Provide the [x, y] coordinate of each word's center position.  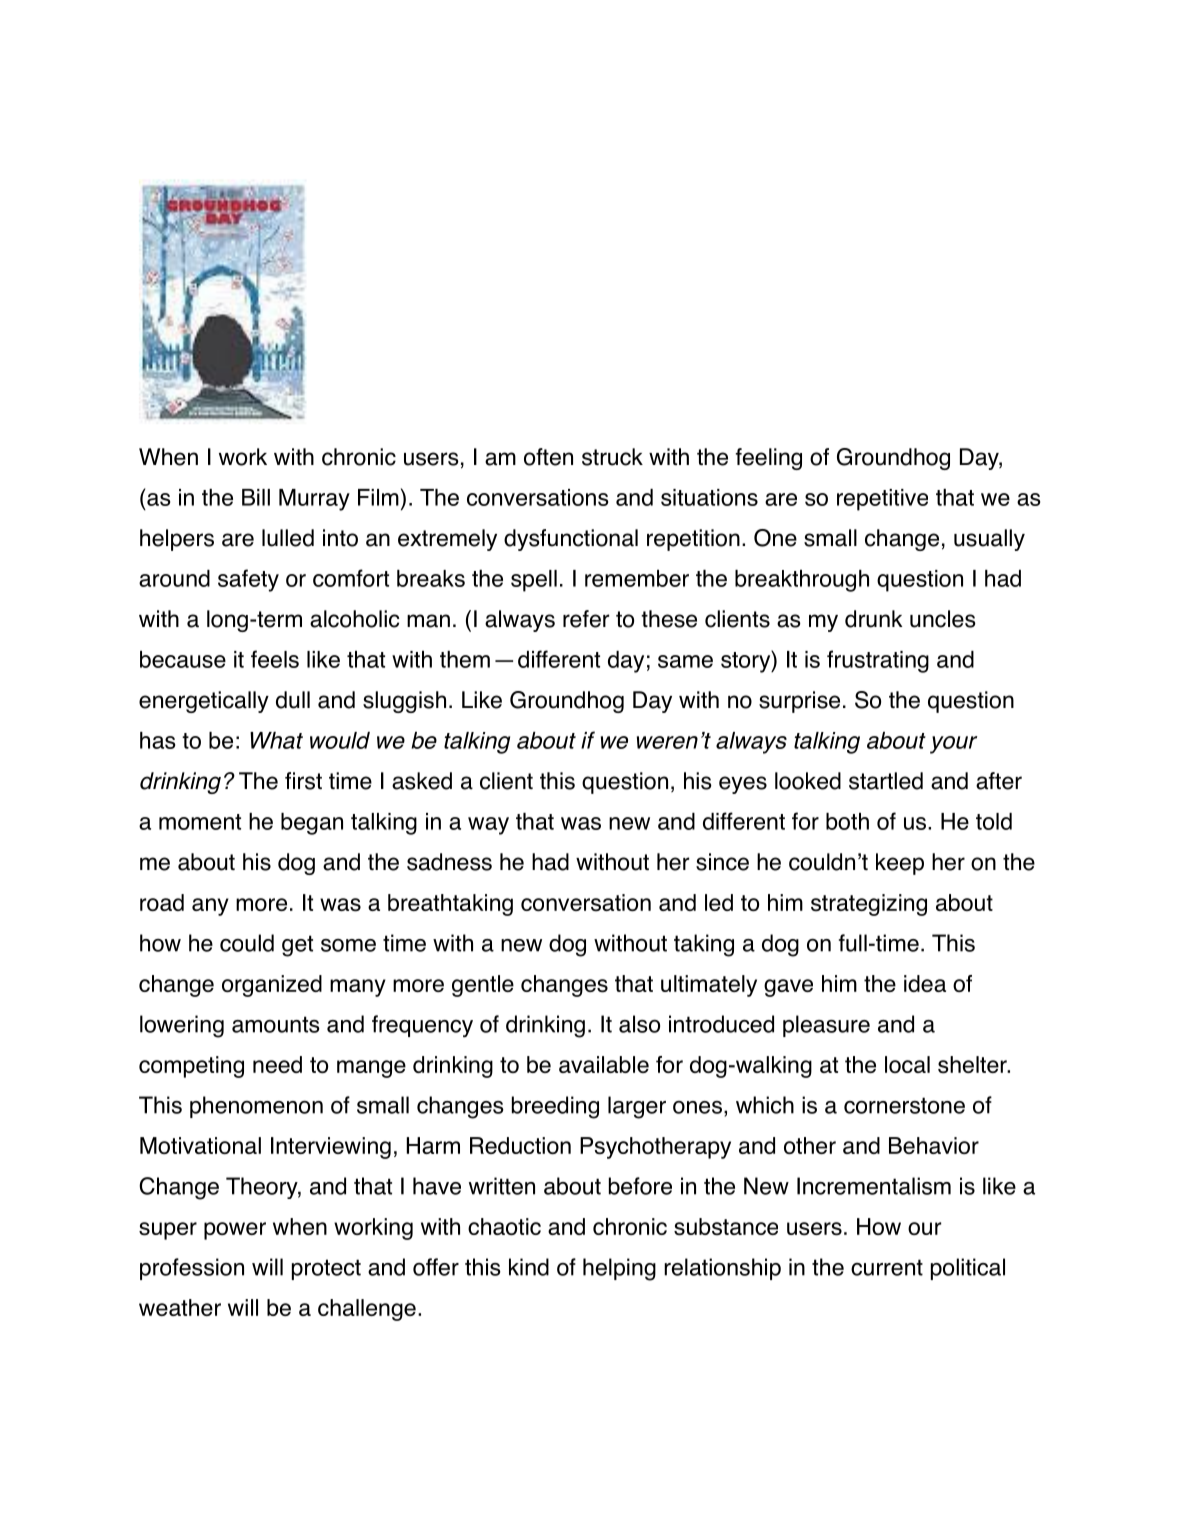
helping [619, 1269]
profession [192, 1269]
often [548, 457]
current [887, 1267]
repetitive [882, 500]
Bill [256, 497]
